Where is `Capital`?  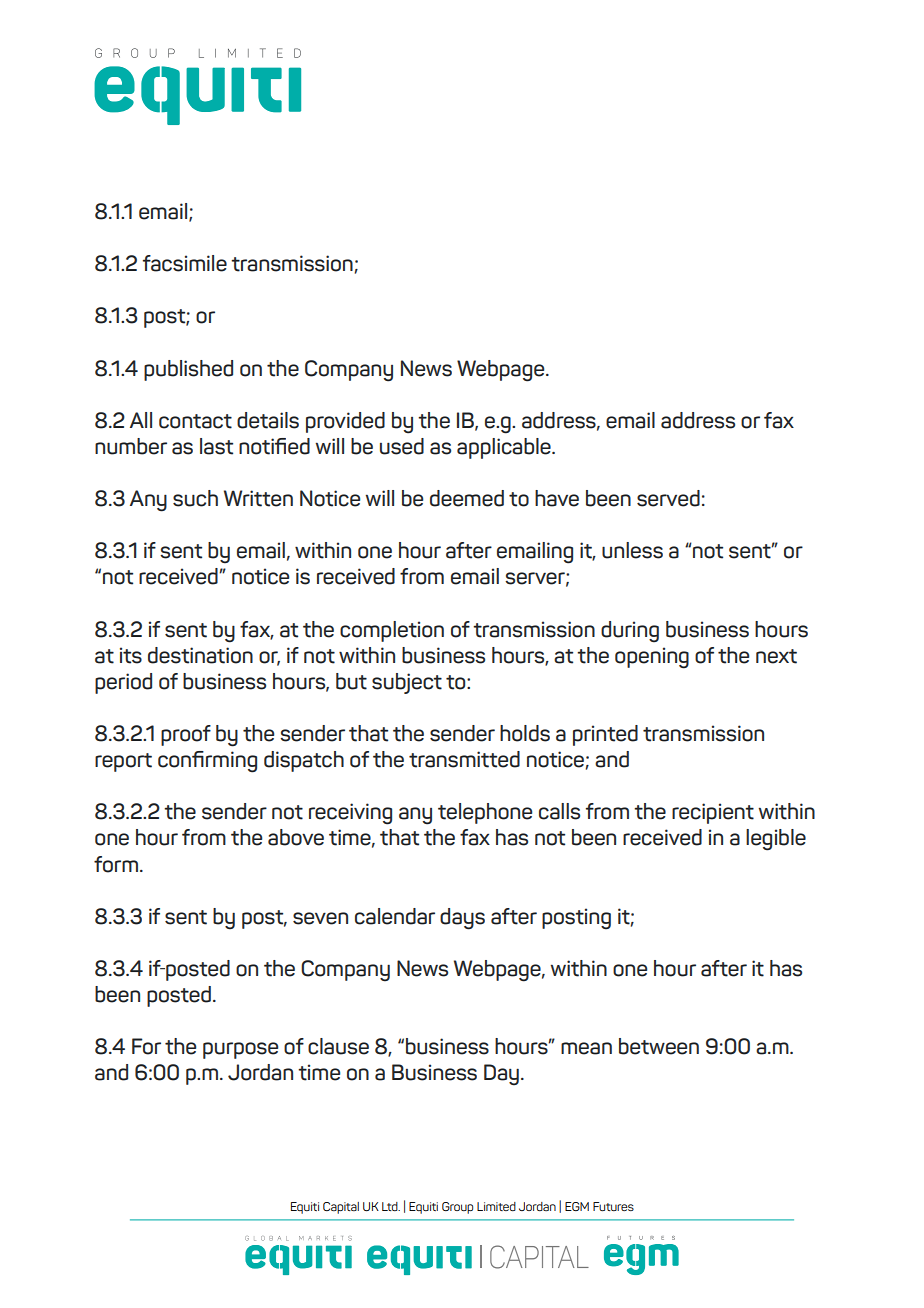
Capital is located at coordinates (341, 1208).
